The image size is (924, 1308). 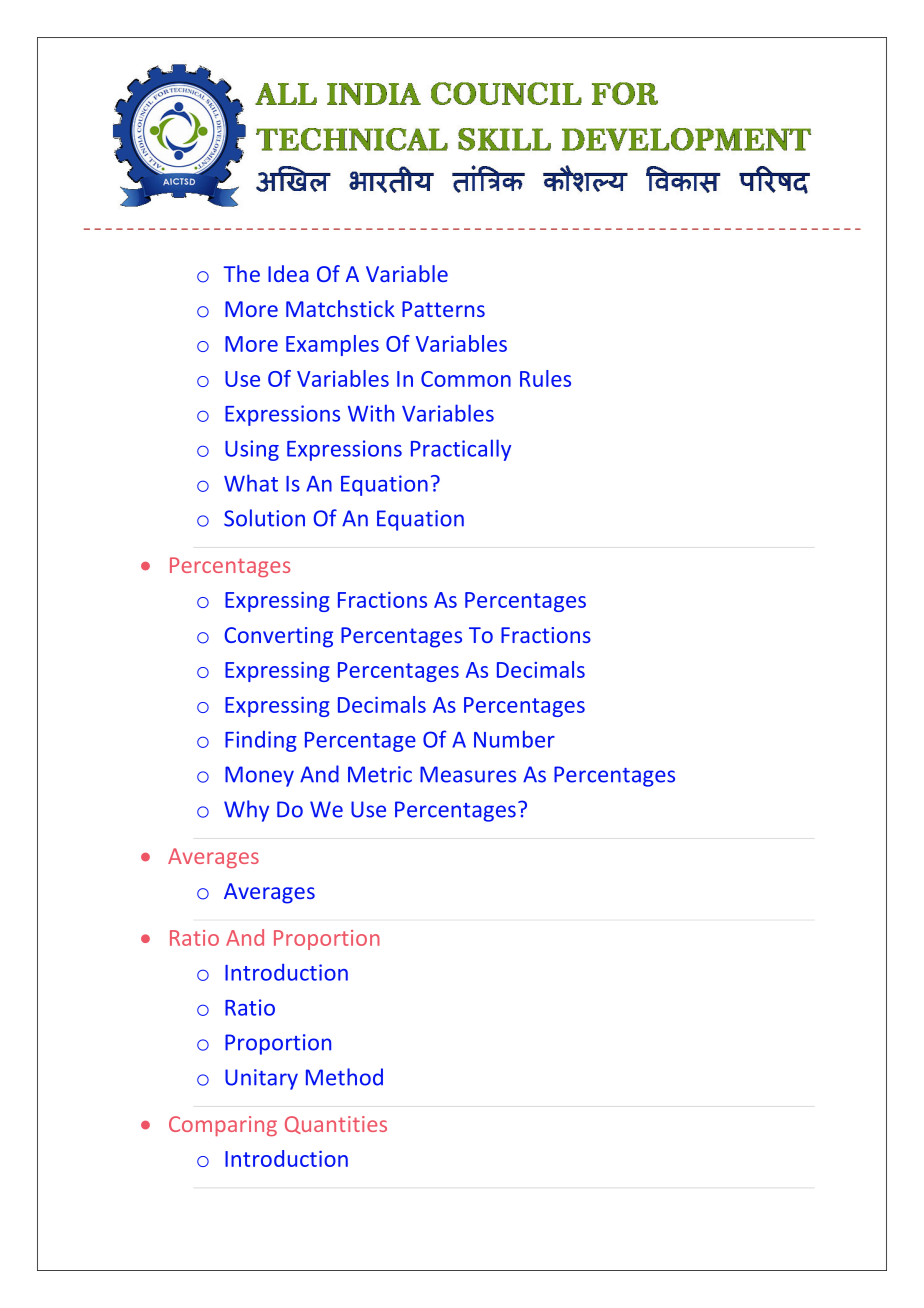 What do you see at coordinates (371, 413) in the document?
I see `With` at bounding box center [371, 413].
